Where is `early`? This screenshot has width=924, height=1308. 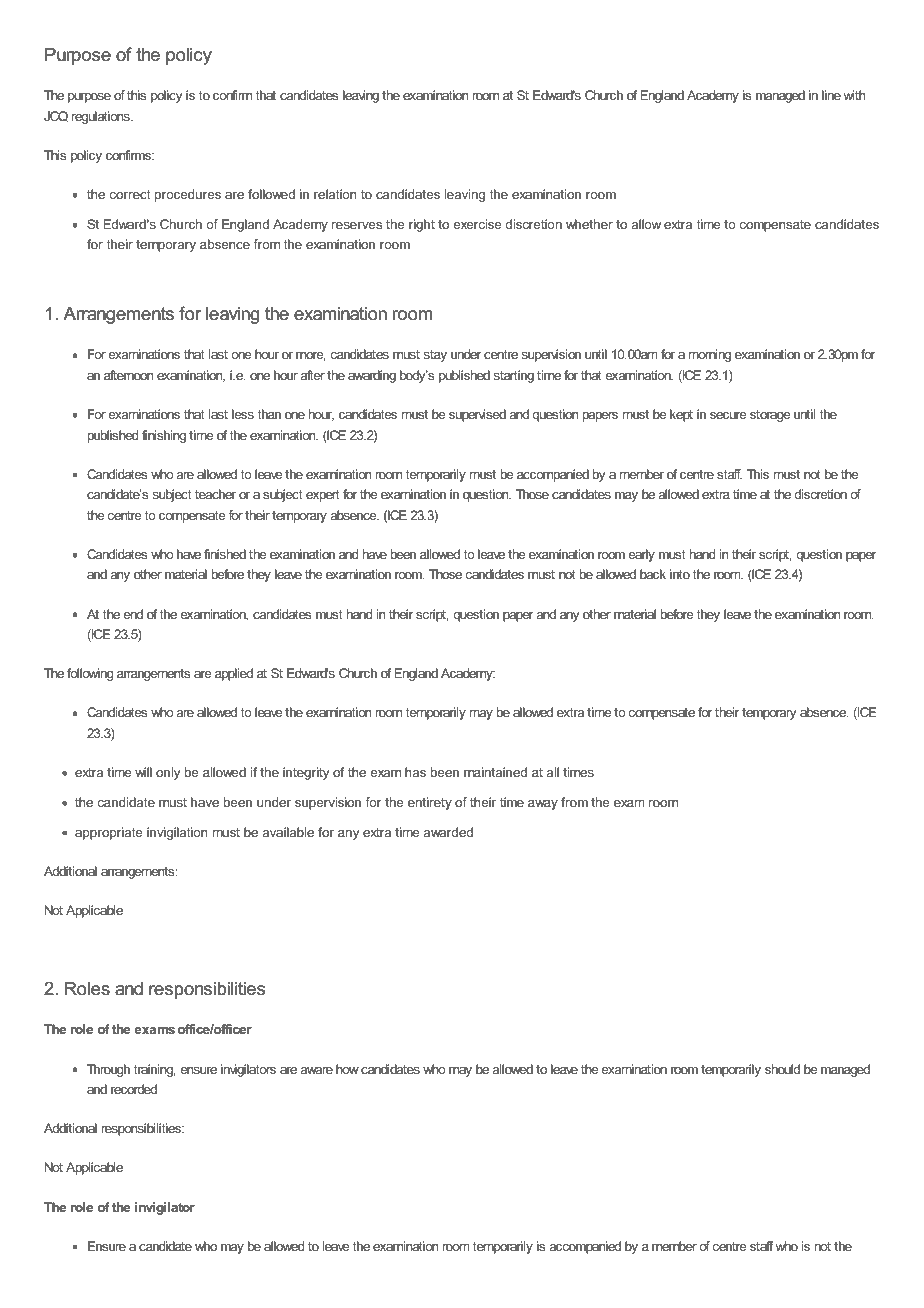 early is located at coordinates (641, 555).
